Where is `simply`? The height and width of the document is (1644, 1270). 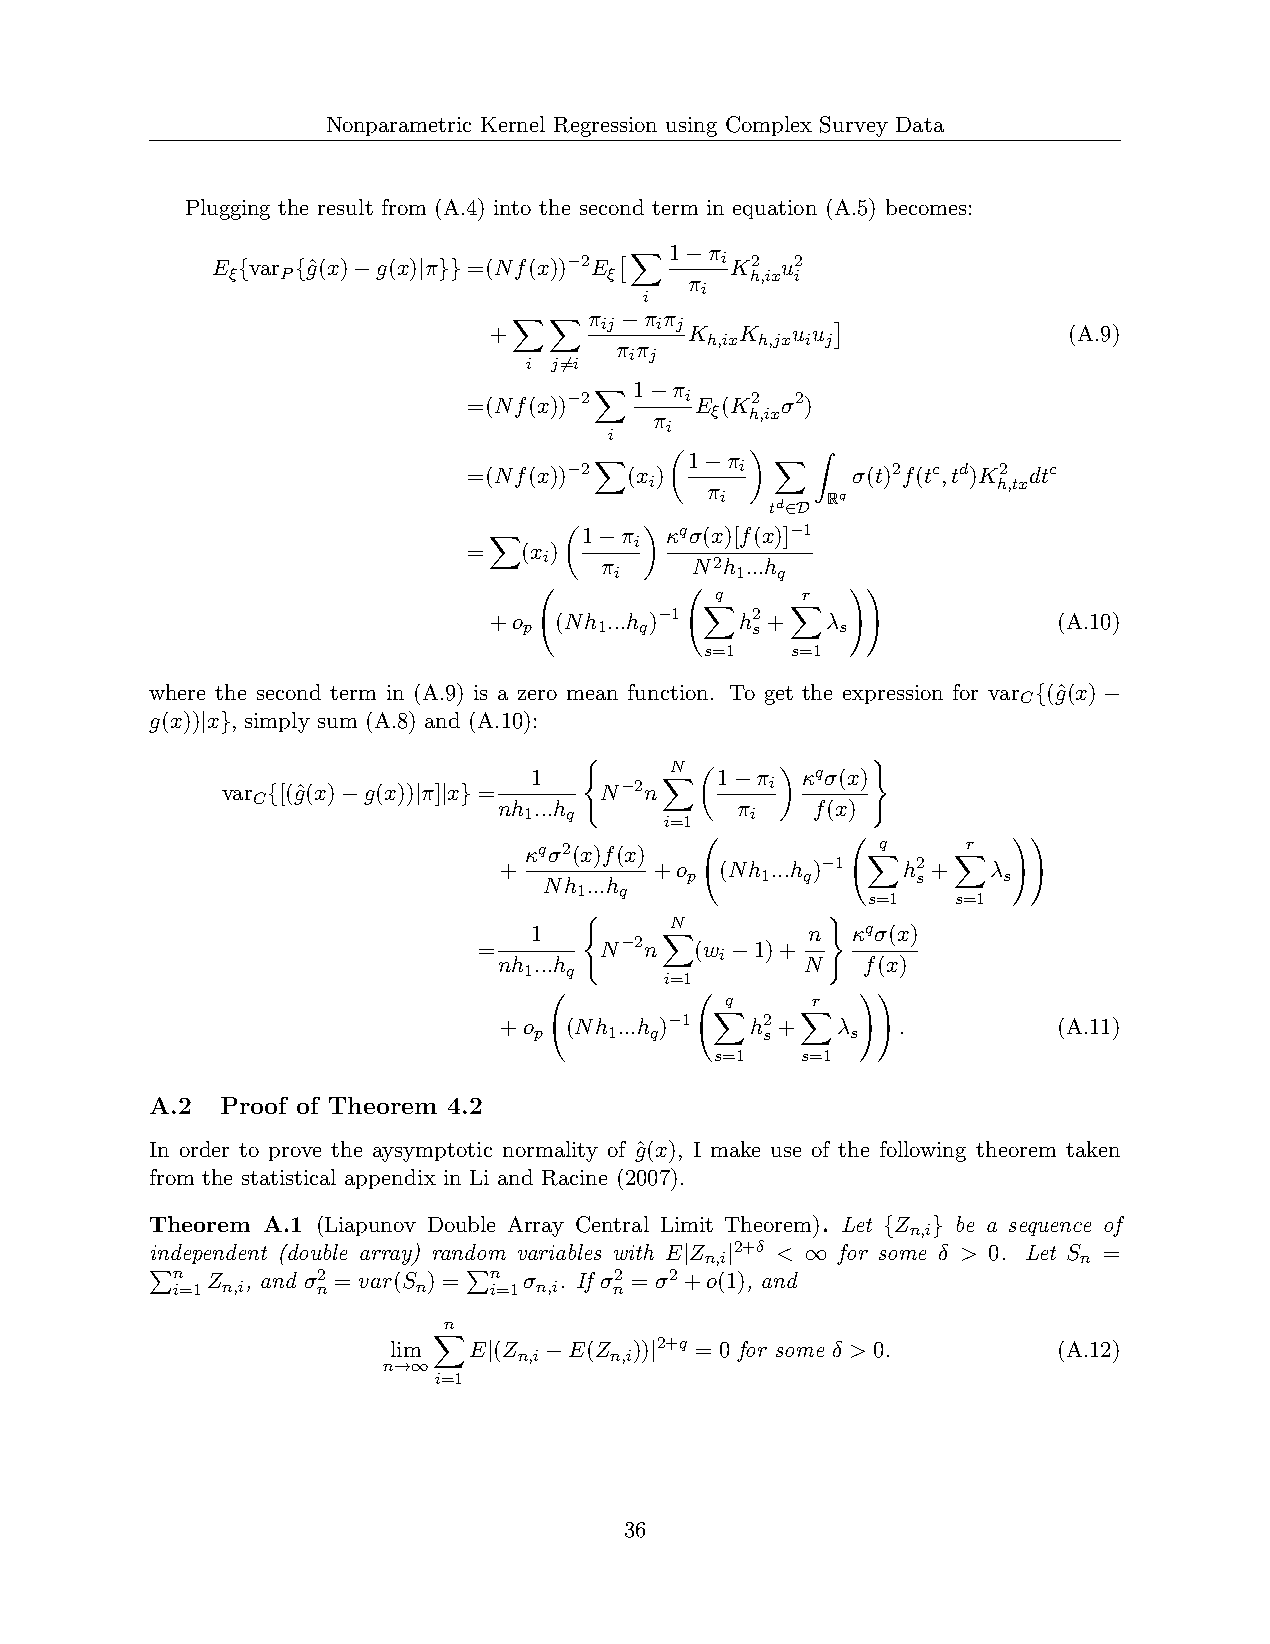
simply is located at coordinates (277, 722).
